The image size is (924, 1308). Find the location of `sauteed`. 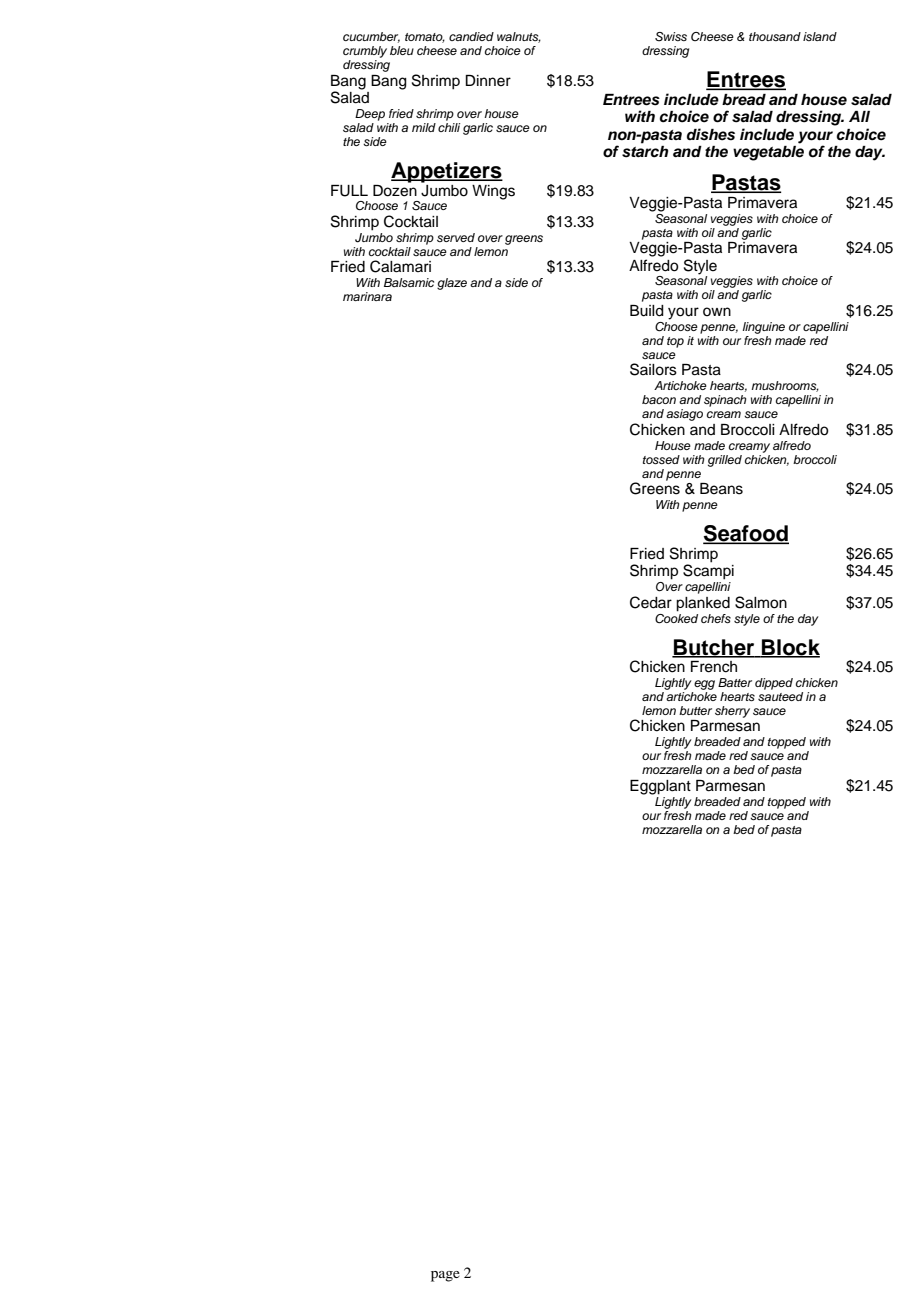

sauteed is located at coordinates (780, 696).
